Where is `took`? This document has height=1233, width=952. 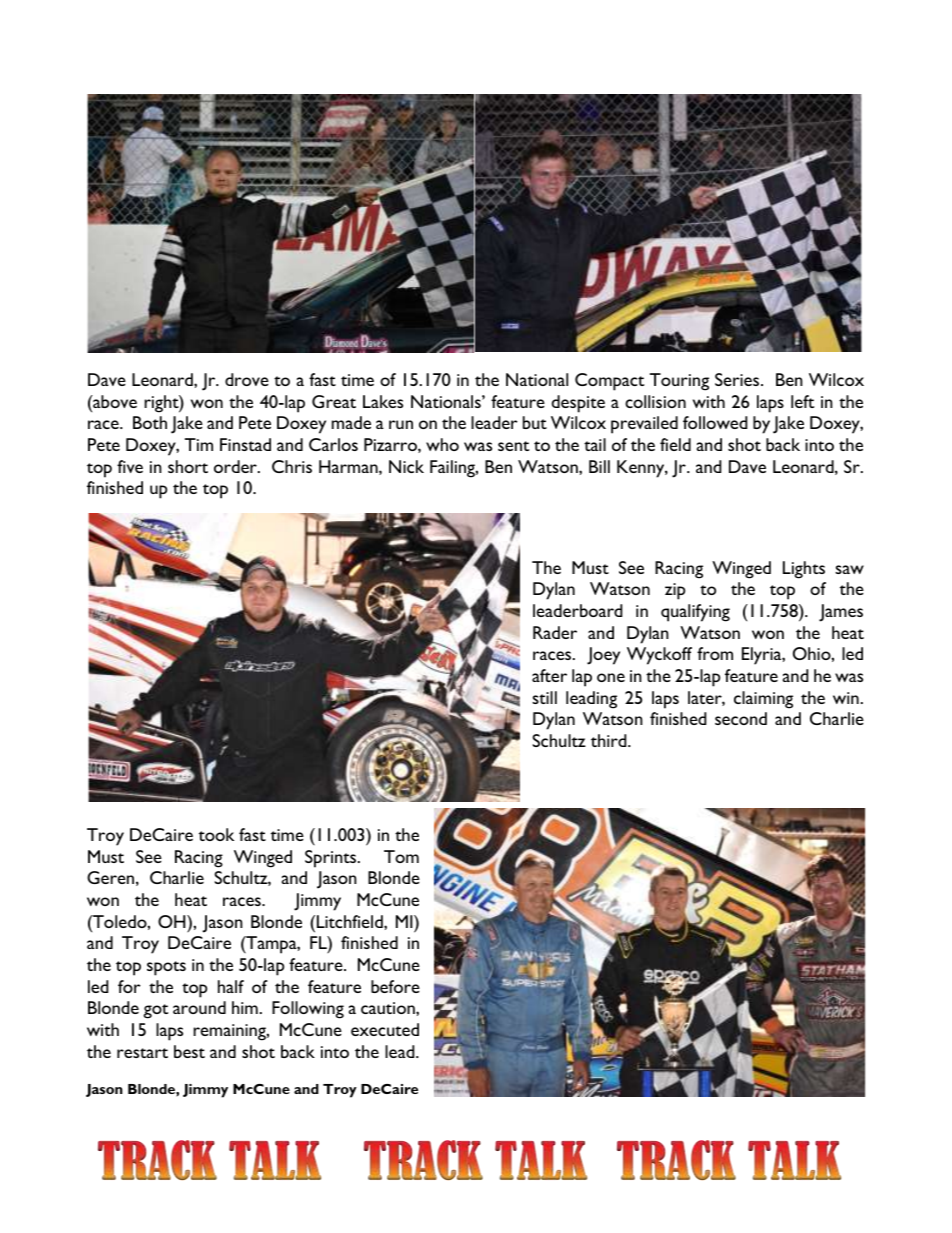 took is located at coordinates (216, 834).
